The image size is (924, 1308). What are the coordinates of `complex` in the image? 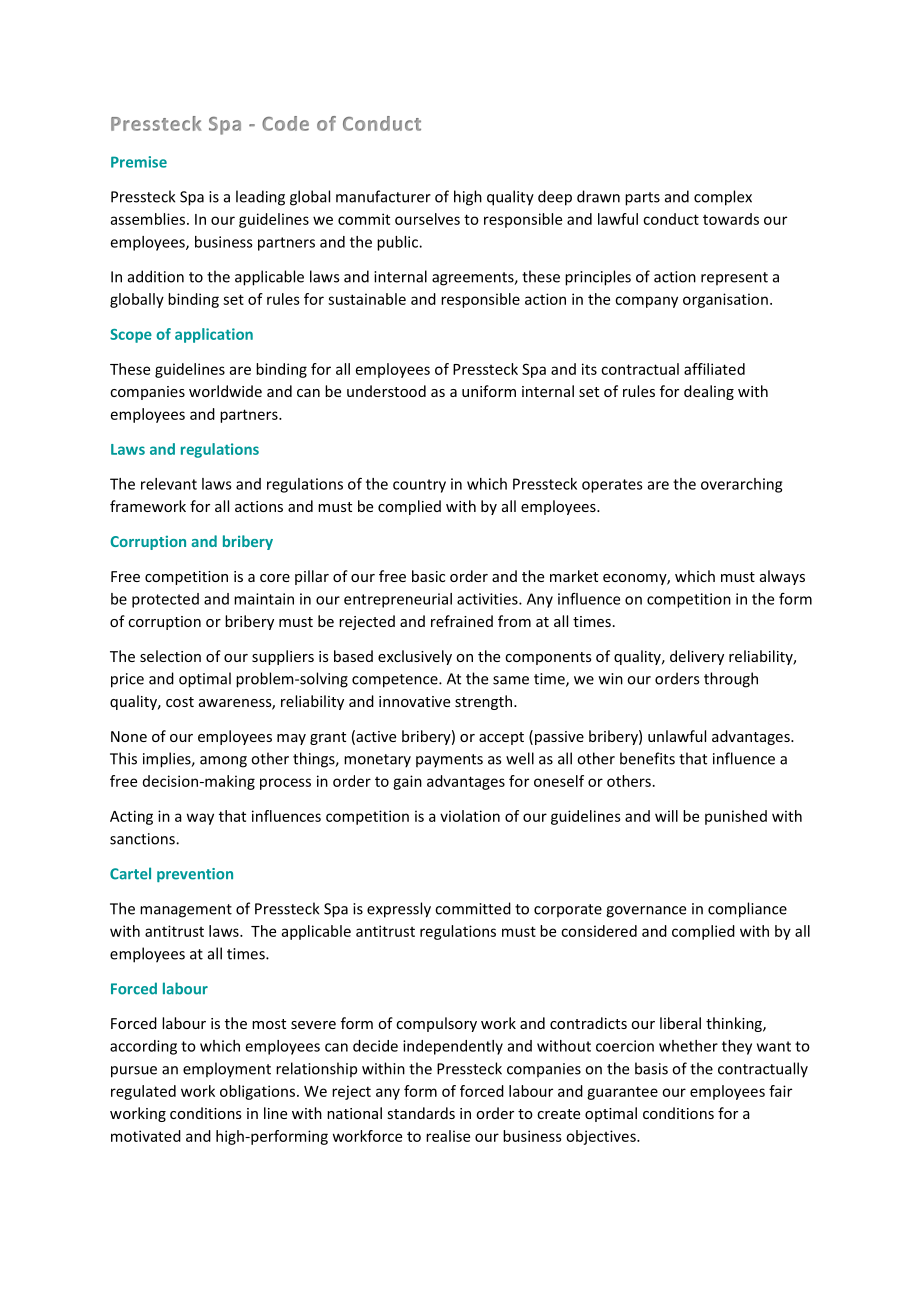 It's located at (723, 198).
